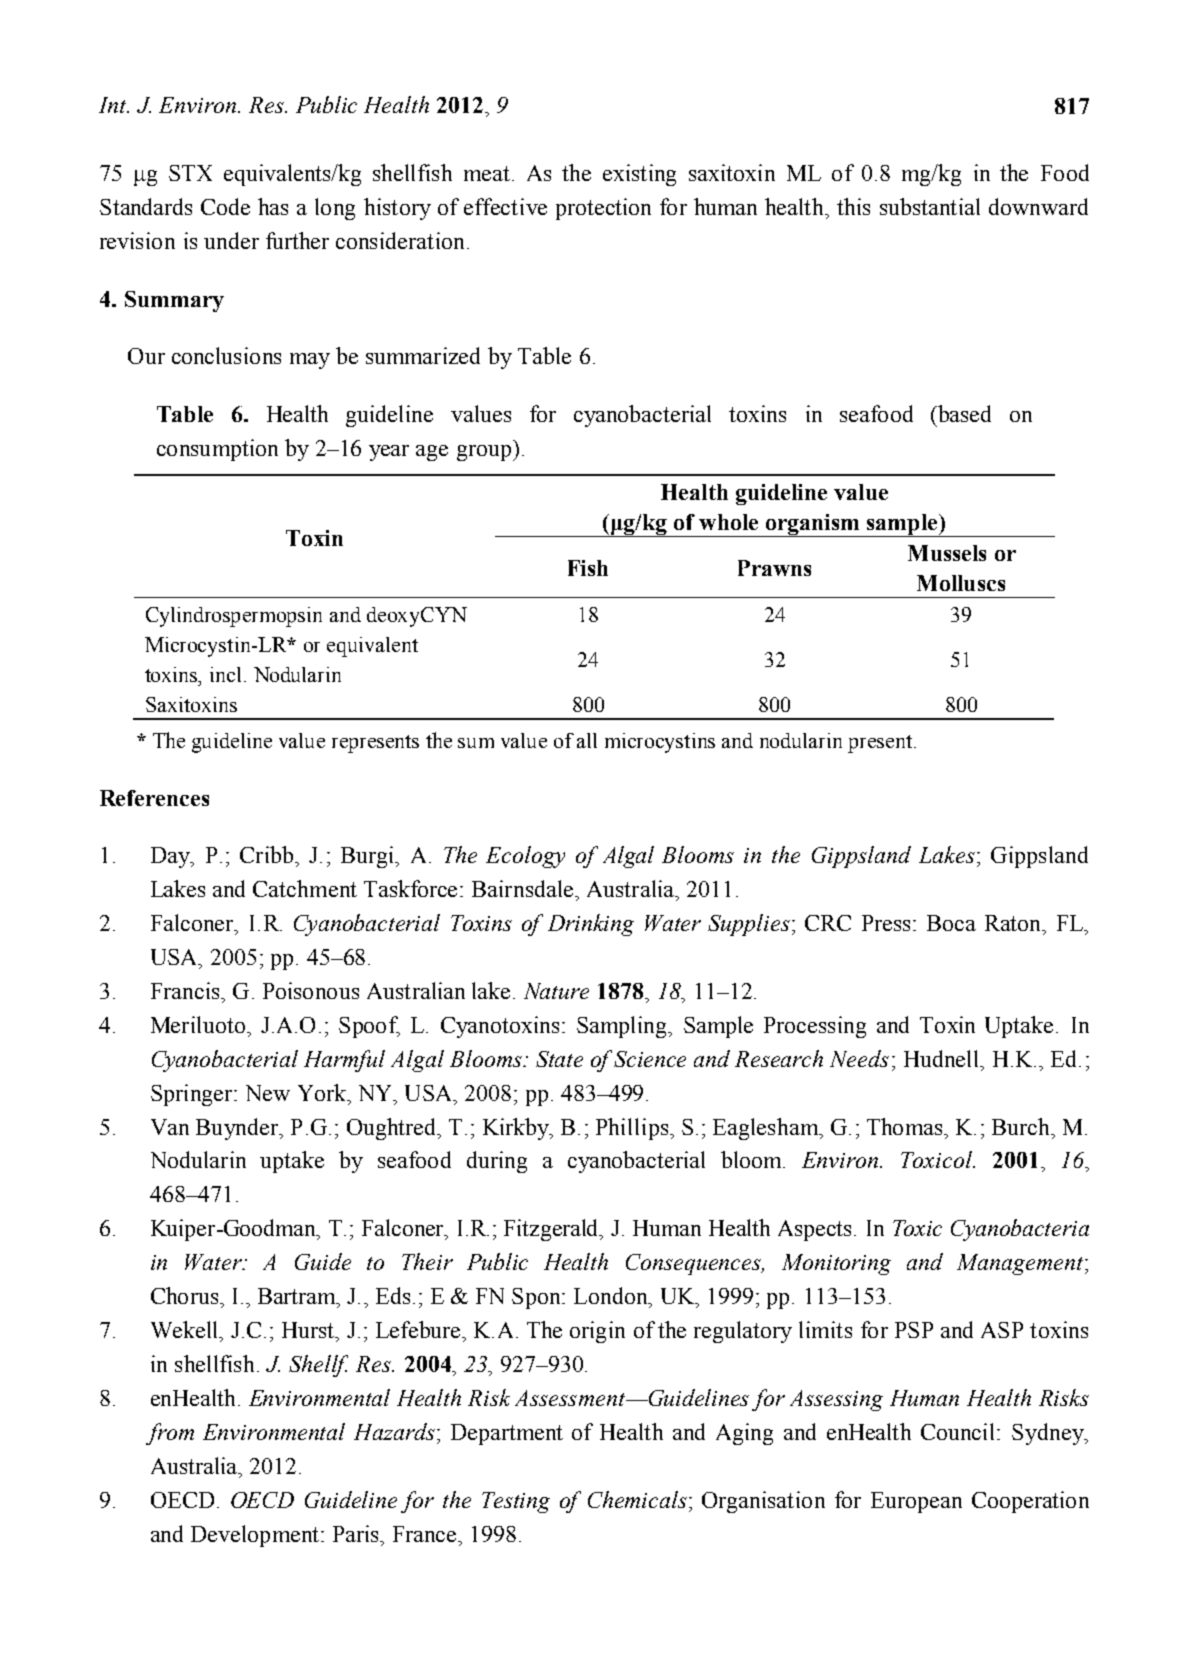 The image size is (1189, 1680). I want to click on Development, so click(255, 1536).
